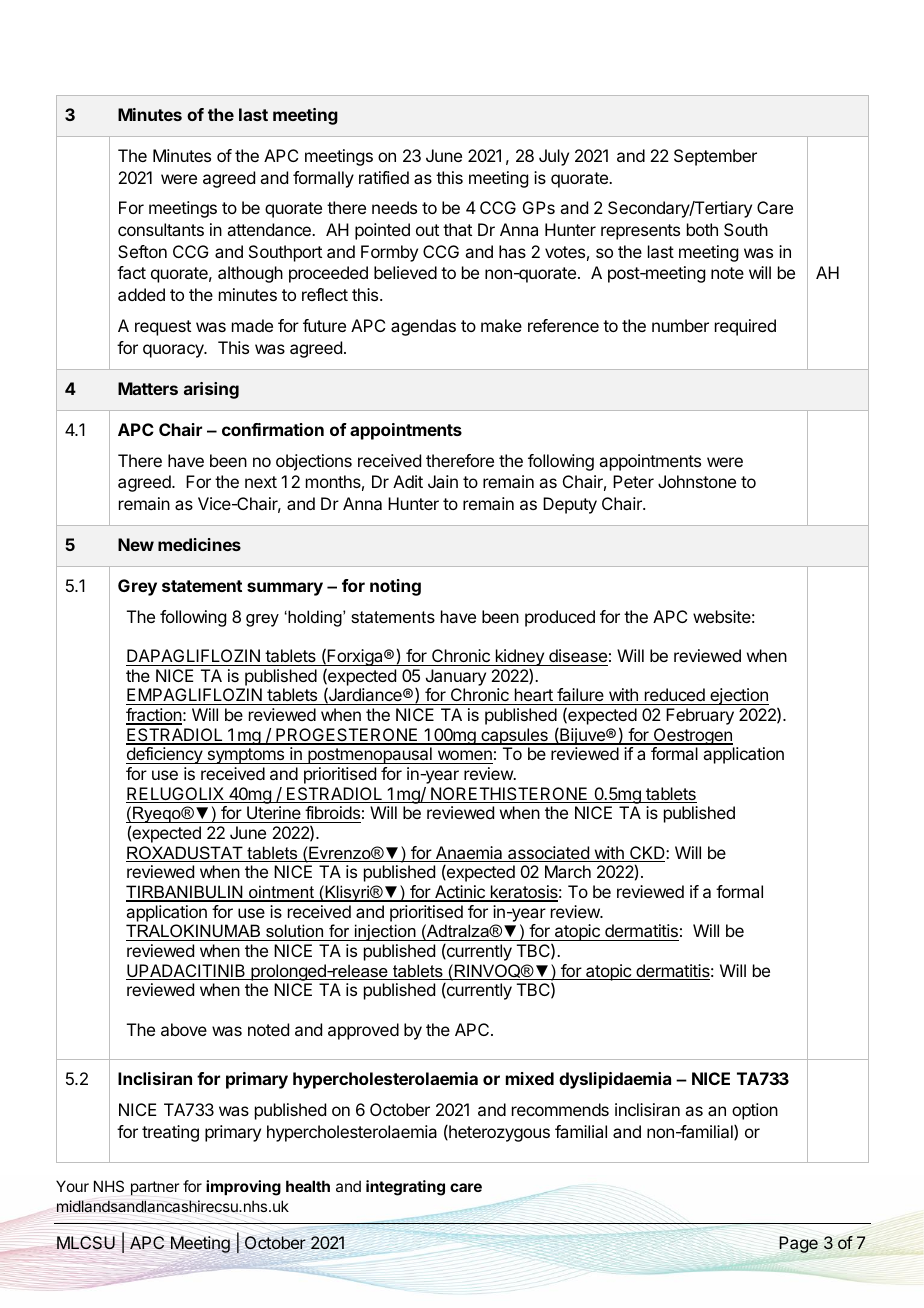 The image size is (924, 1308). I want to click on approved, so click(363, 1031).
